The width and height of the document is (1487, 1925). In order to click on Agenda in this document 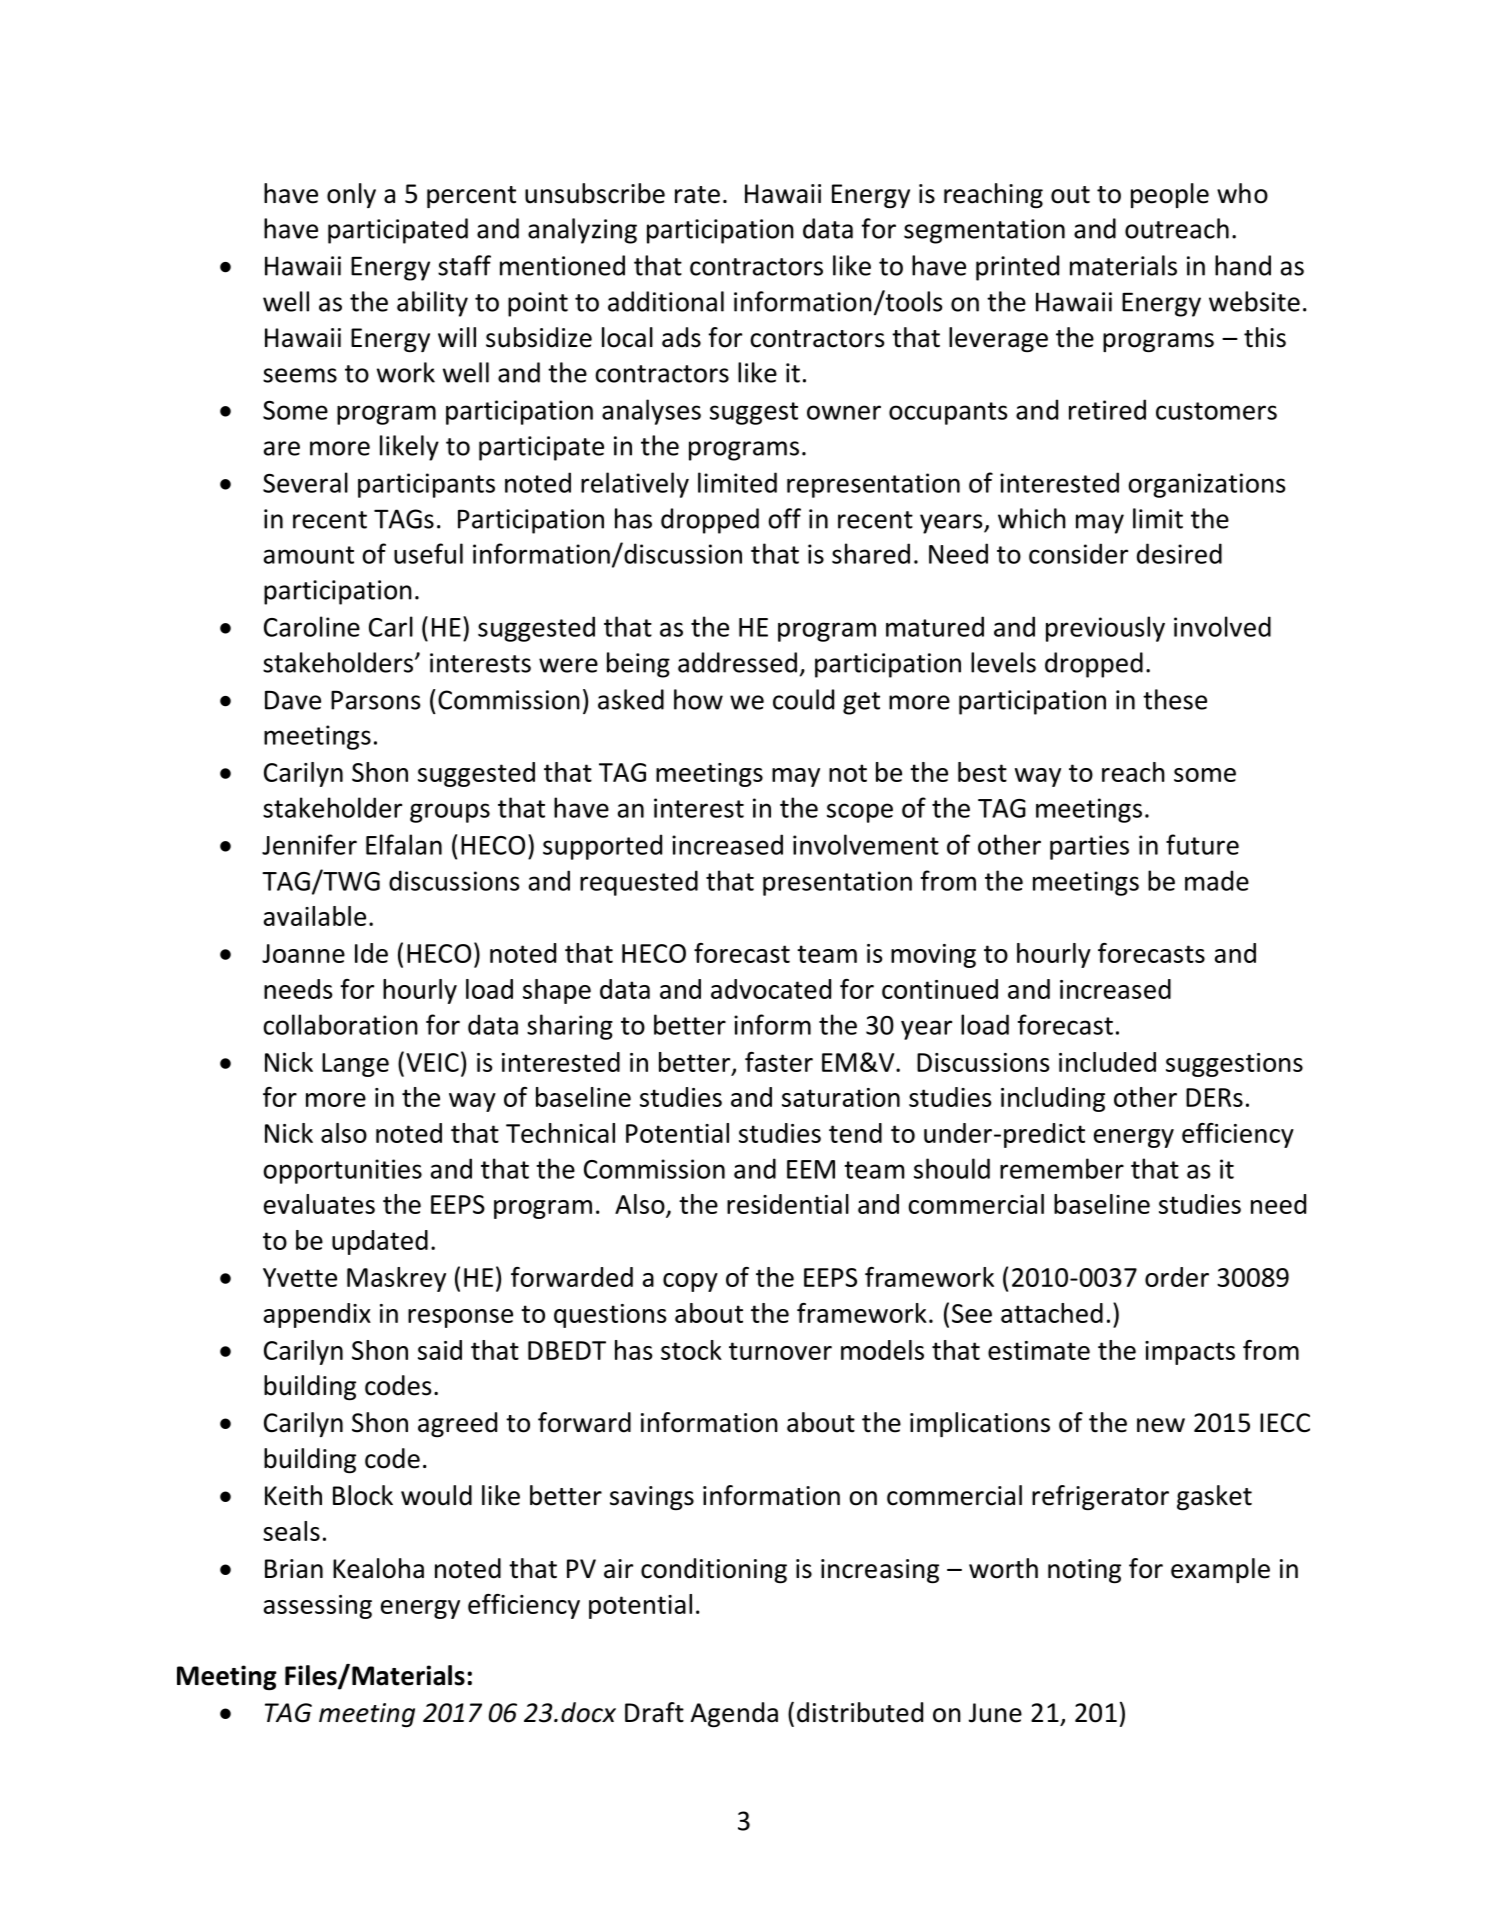, I will do `click(734, 1714)`.
